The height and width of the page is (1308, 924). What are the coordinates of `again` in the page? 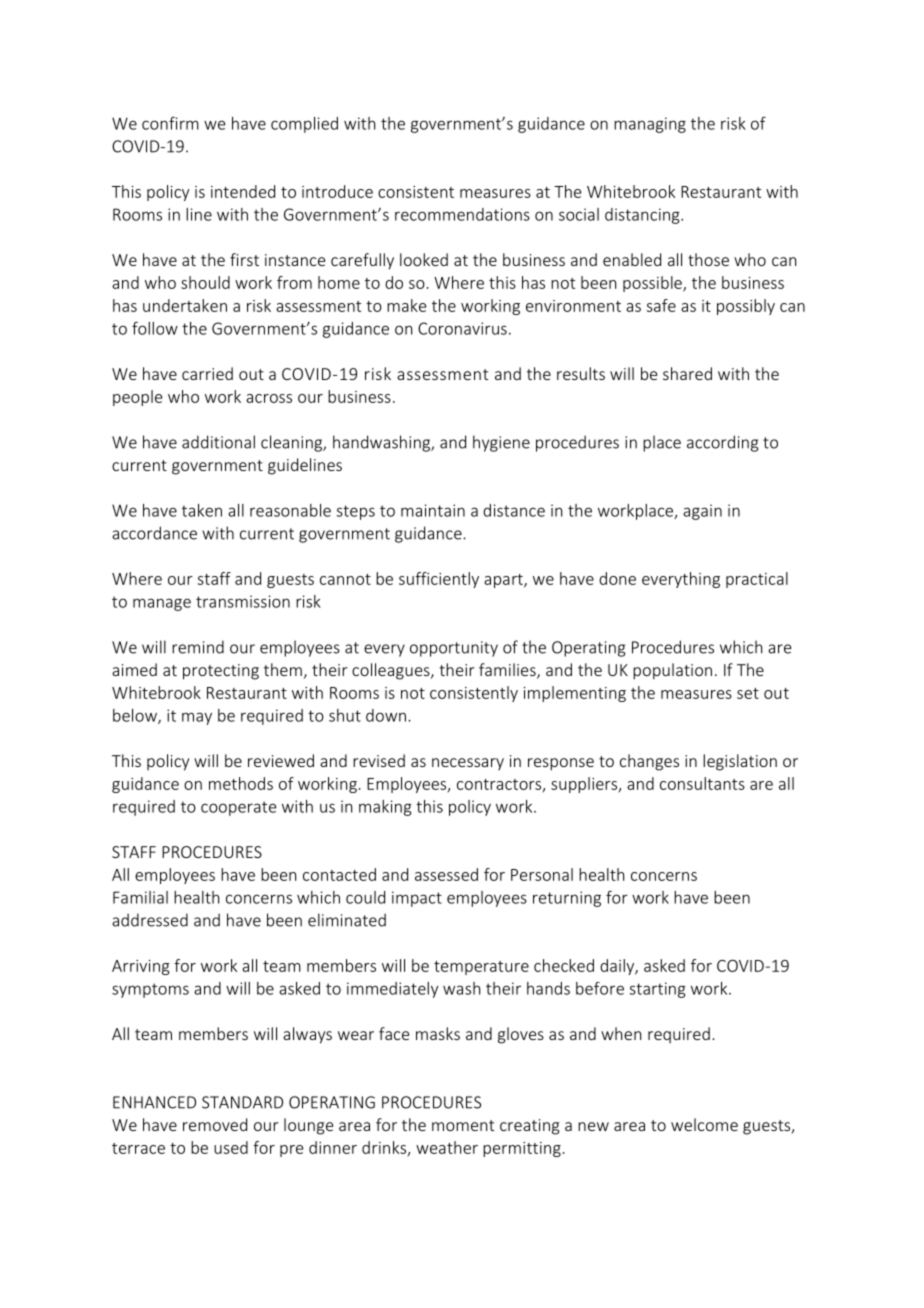 It's located at (702, 512).
